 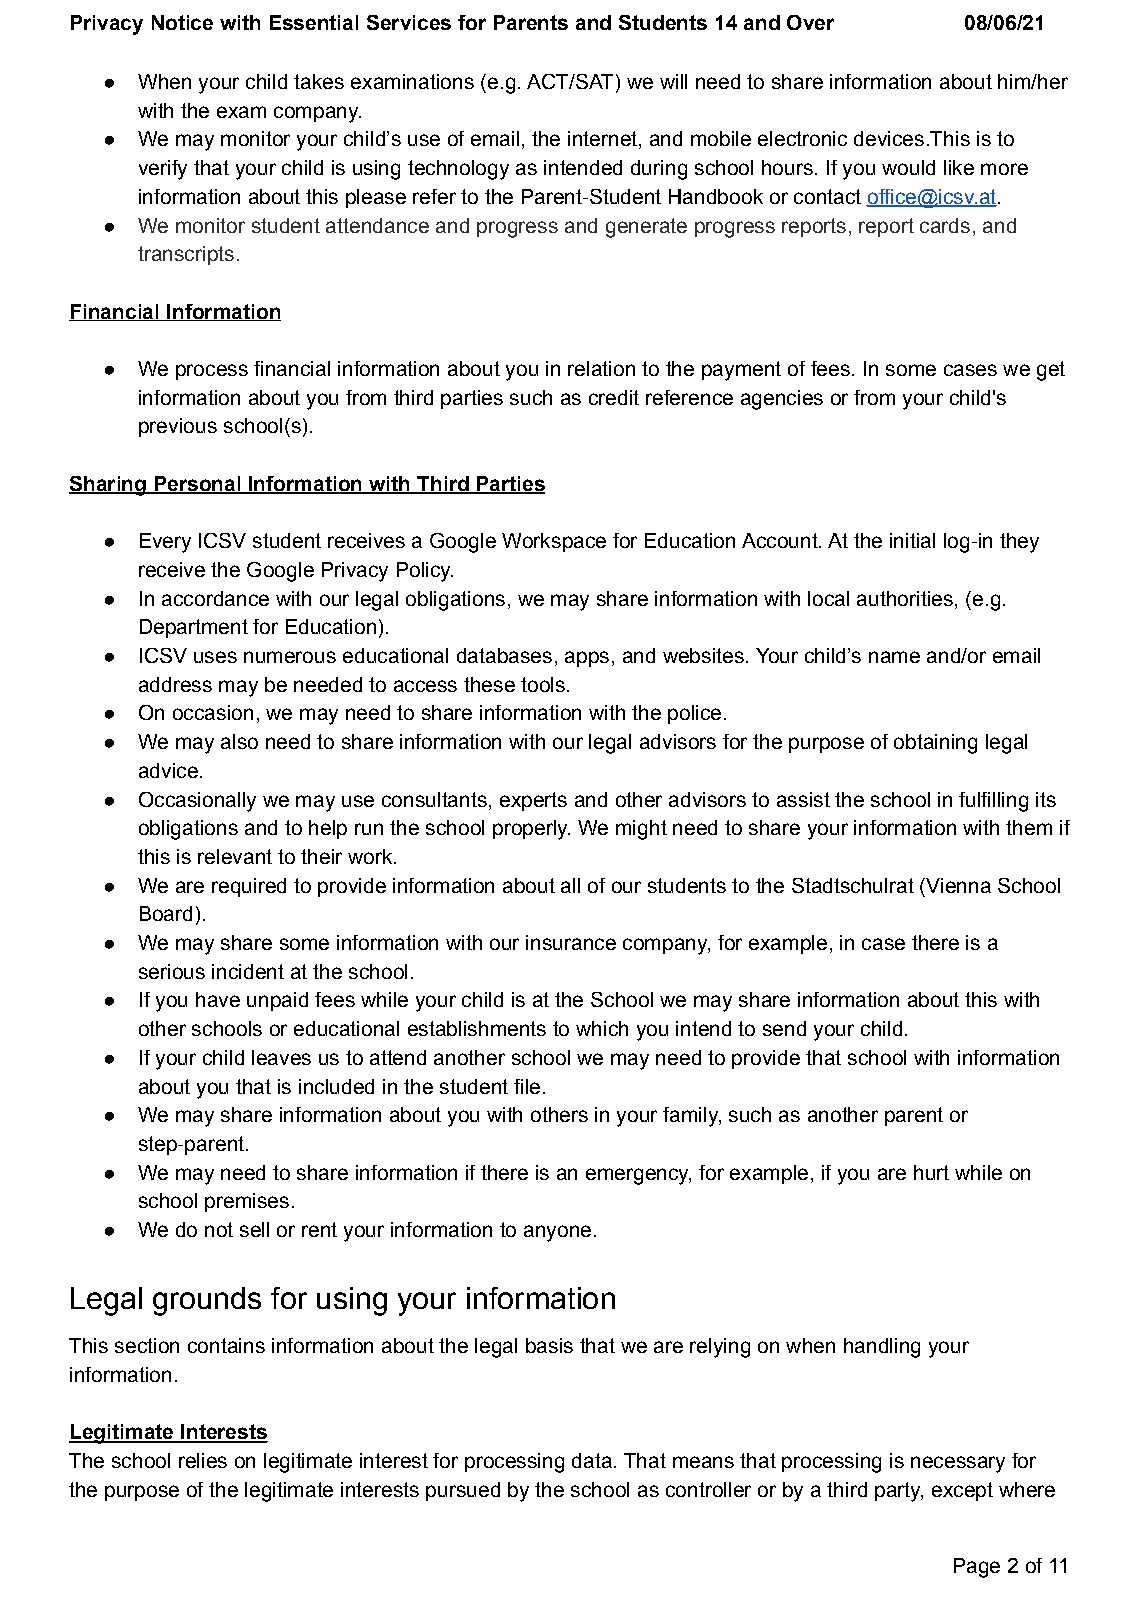 What do you see at coordinates (959, 167) in the image?
I see `like` at bounding box center [959, 167].
